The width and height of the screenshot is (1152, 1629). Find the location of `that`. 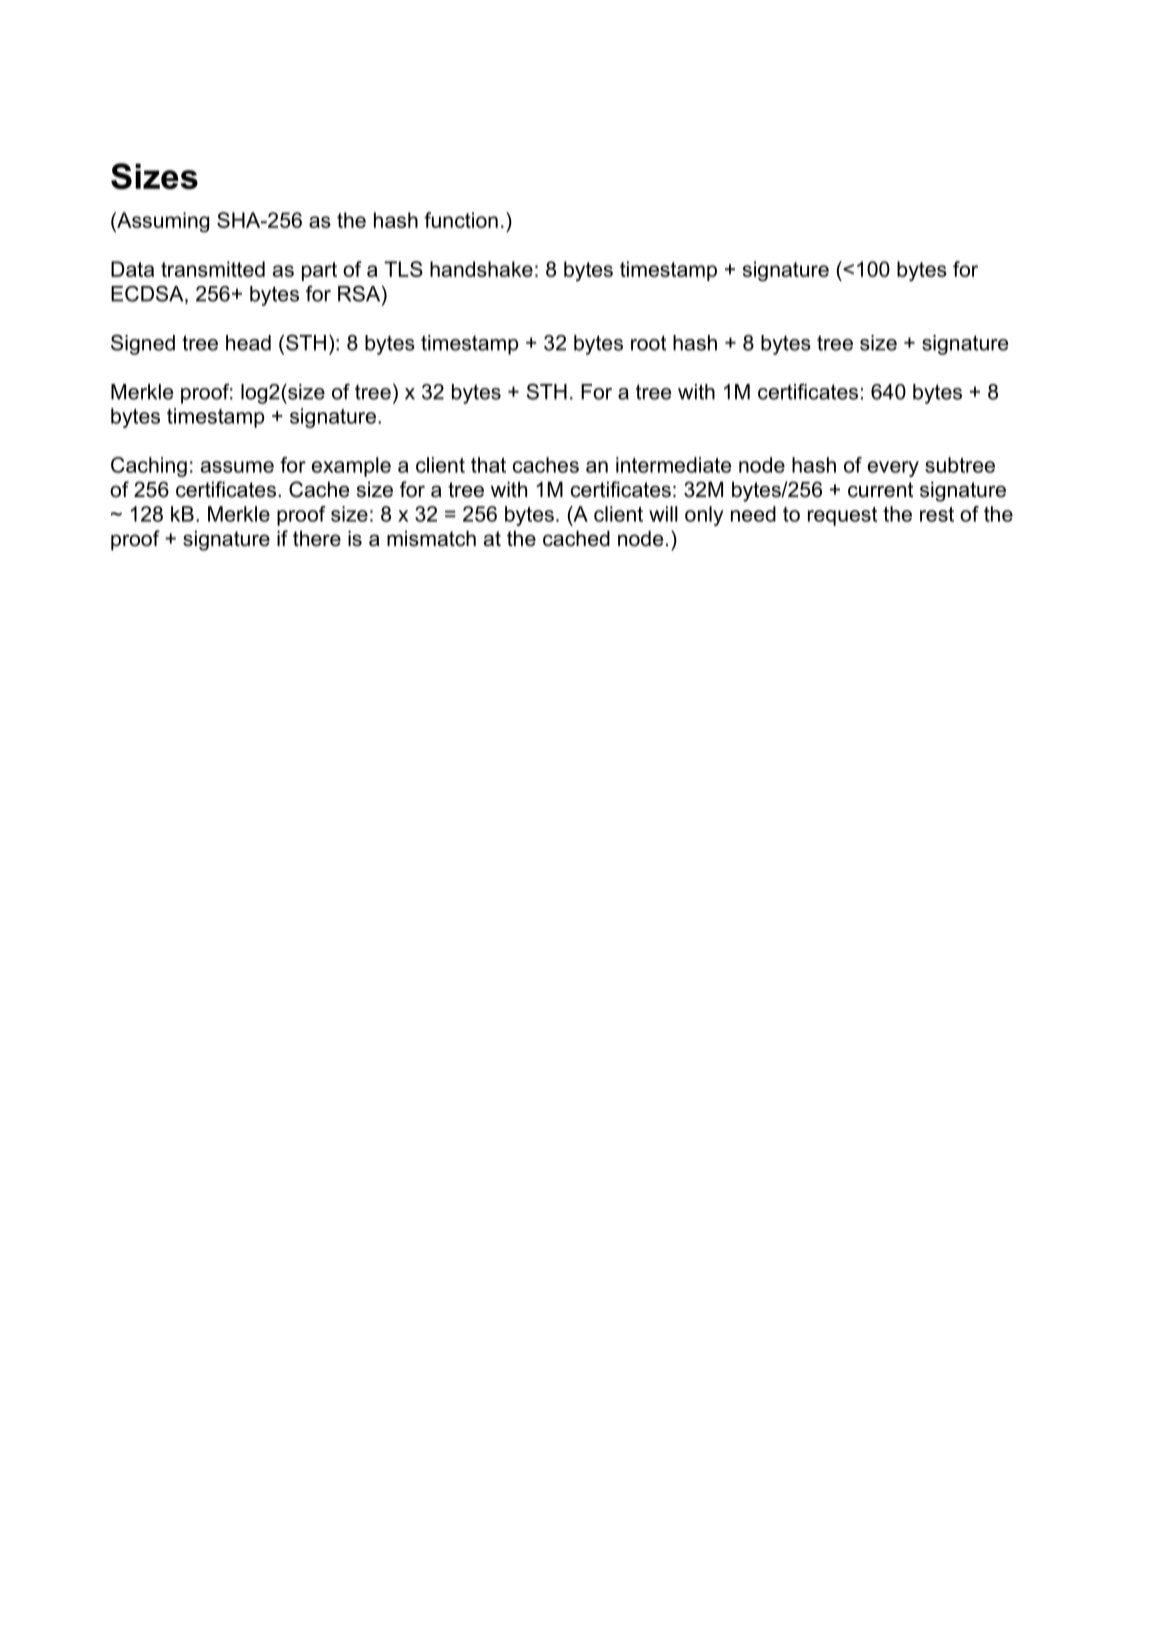

that is located at coordinates (488, 465).
